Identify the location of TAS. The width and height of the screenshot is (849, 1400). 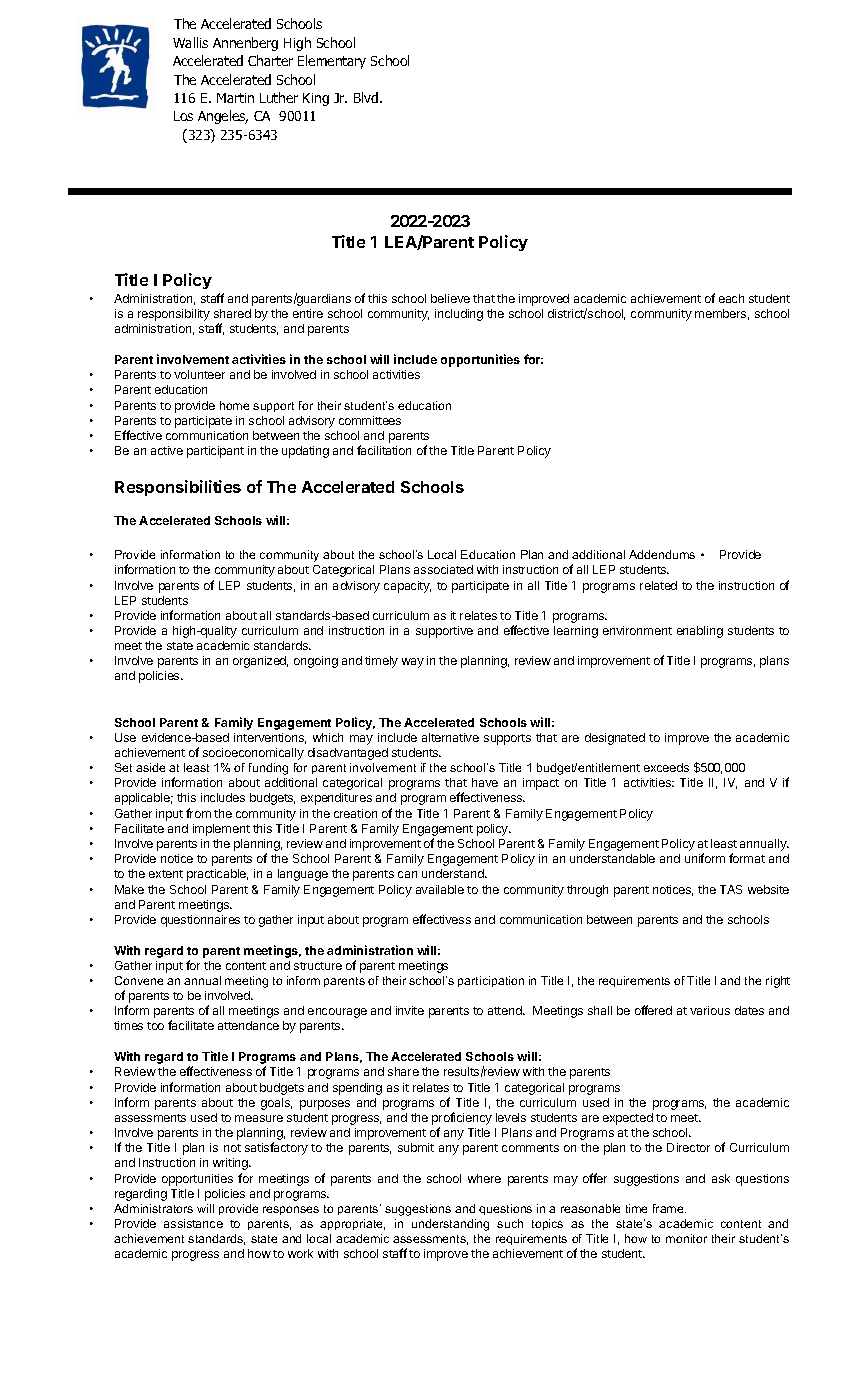
(731, 889).
